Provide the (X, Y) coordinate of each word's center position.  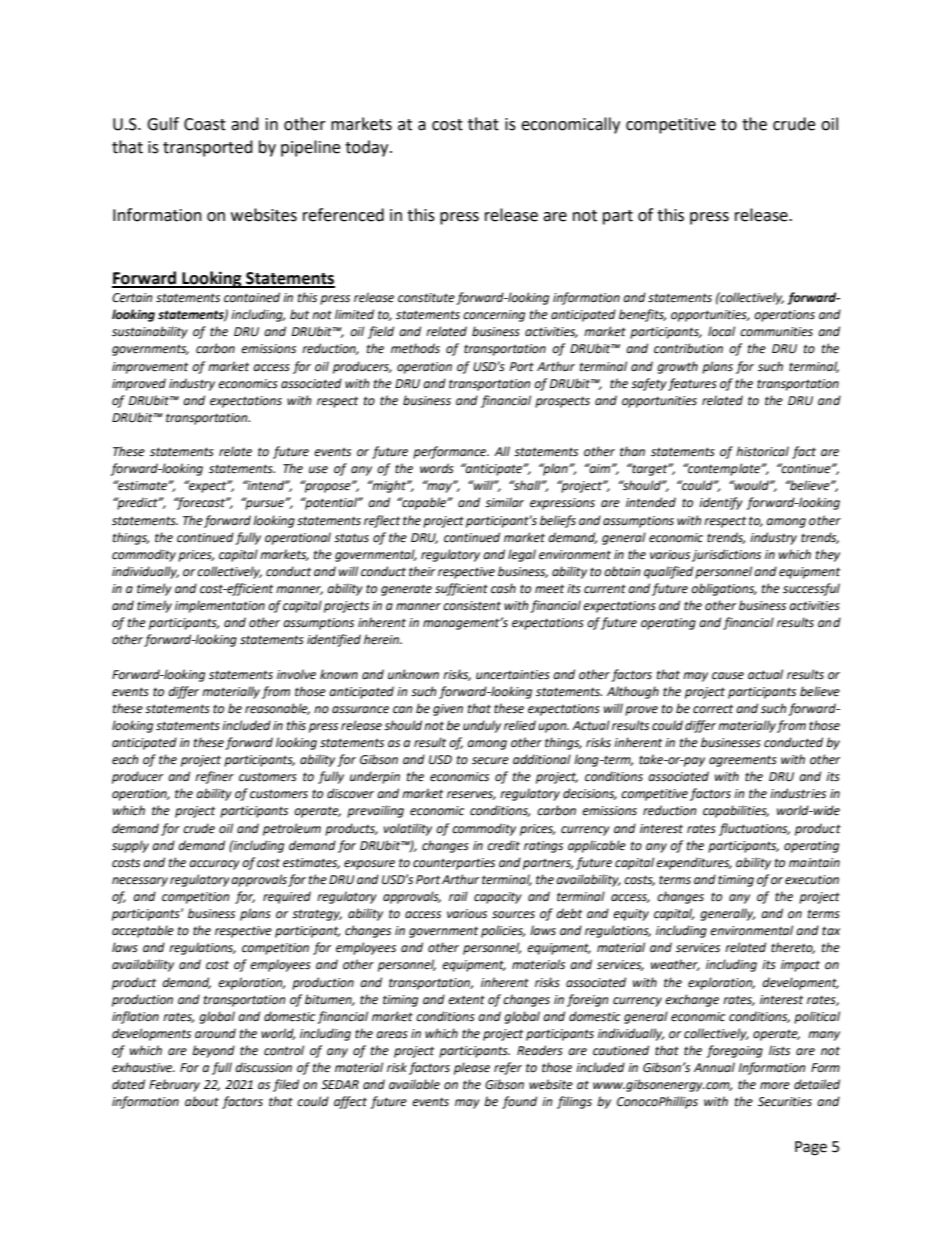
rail (458, 896)
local (721, 331)
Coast (205, 124)
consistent (472, 606)
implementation (220, 606)
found (519, 1102)
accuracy (214, 865)
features (692, 384)
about (202, 1101)
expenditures (694, 863)
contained (252, 297)
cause (728, 676)
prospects (562, 402)
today (368, 148)
